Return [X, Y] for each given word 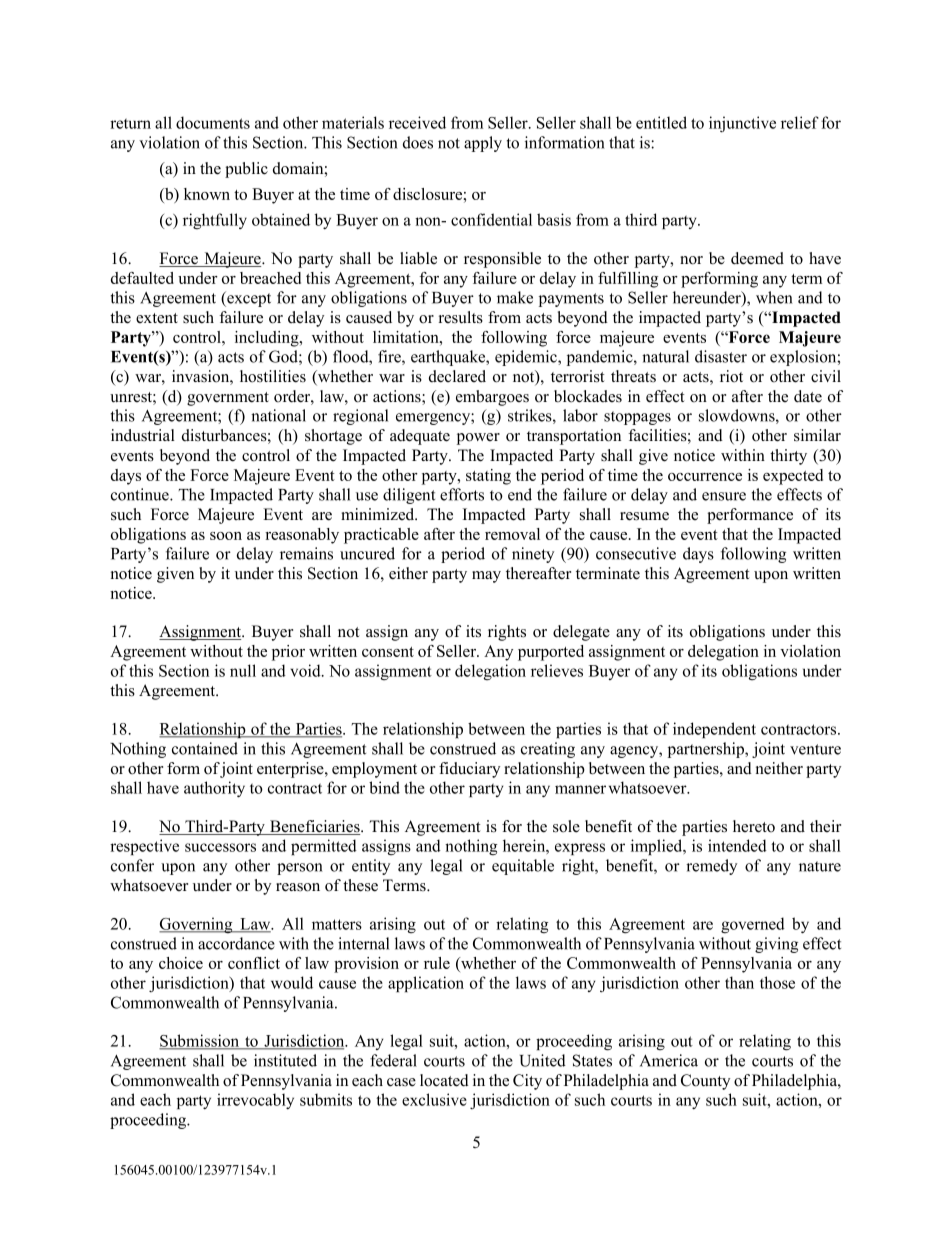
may [486, 577]
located [444, 1080]
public [246, 170]
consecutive [636, 553]
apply [483, 144]
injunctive [742, 124]
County [705, 1082]
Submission [200, 1041]
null [243, 670]
